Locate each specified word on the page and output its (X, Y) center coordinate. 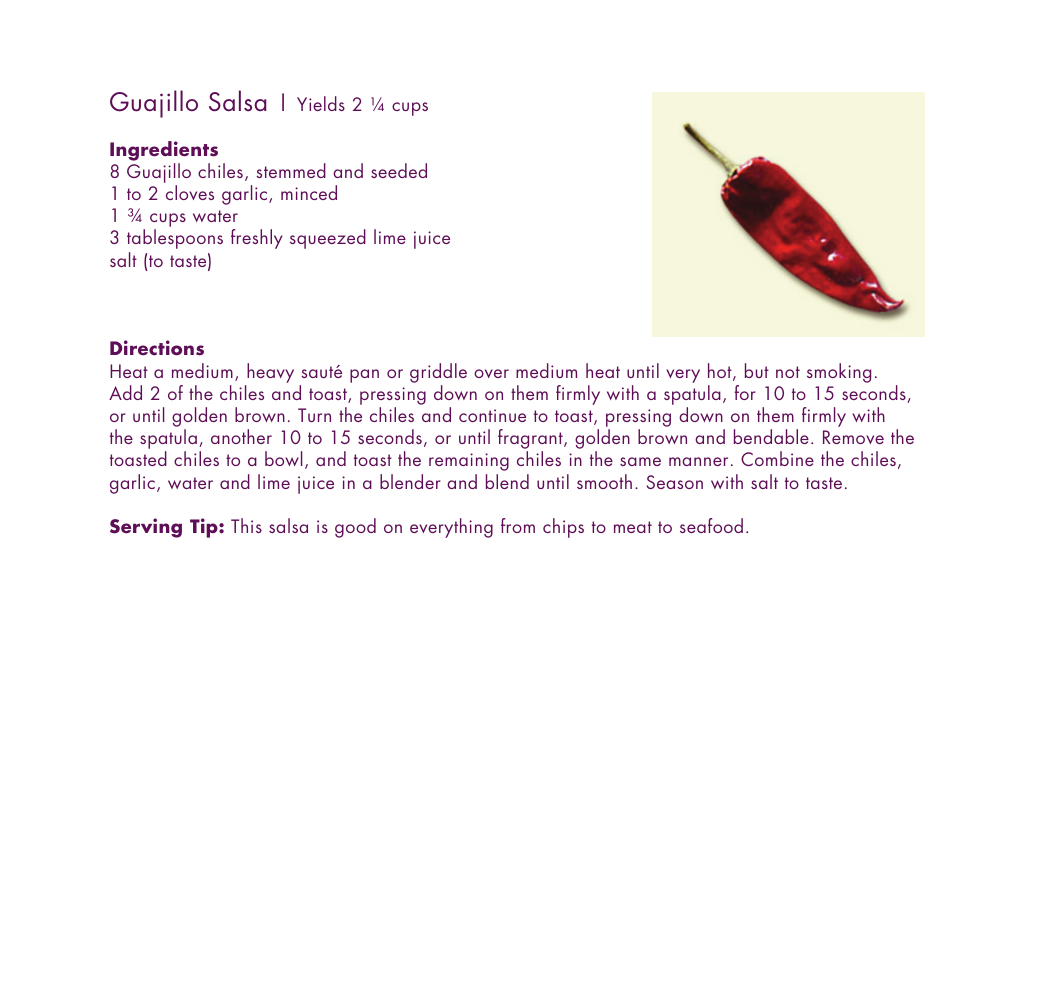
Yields (321, 103)
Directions (157, 348)
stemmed (291, 170)
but (757, 370)
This (246, 525)
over (491, 373)
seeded (399, 170)
